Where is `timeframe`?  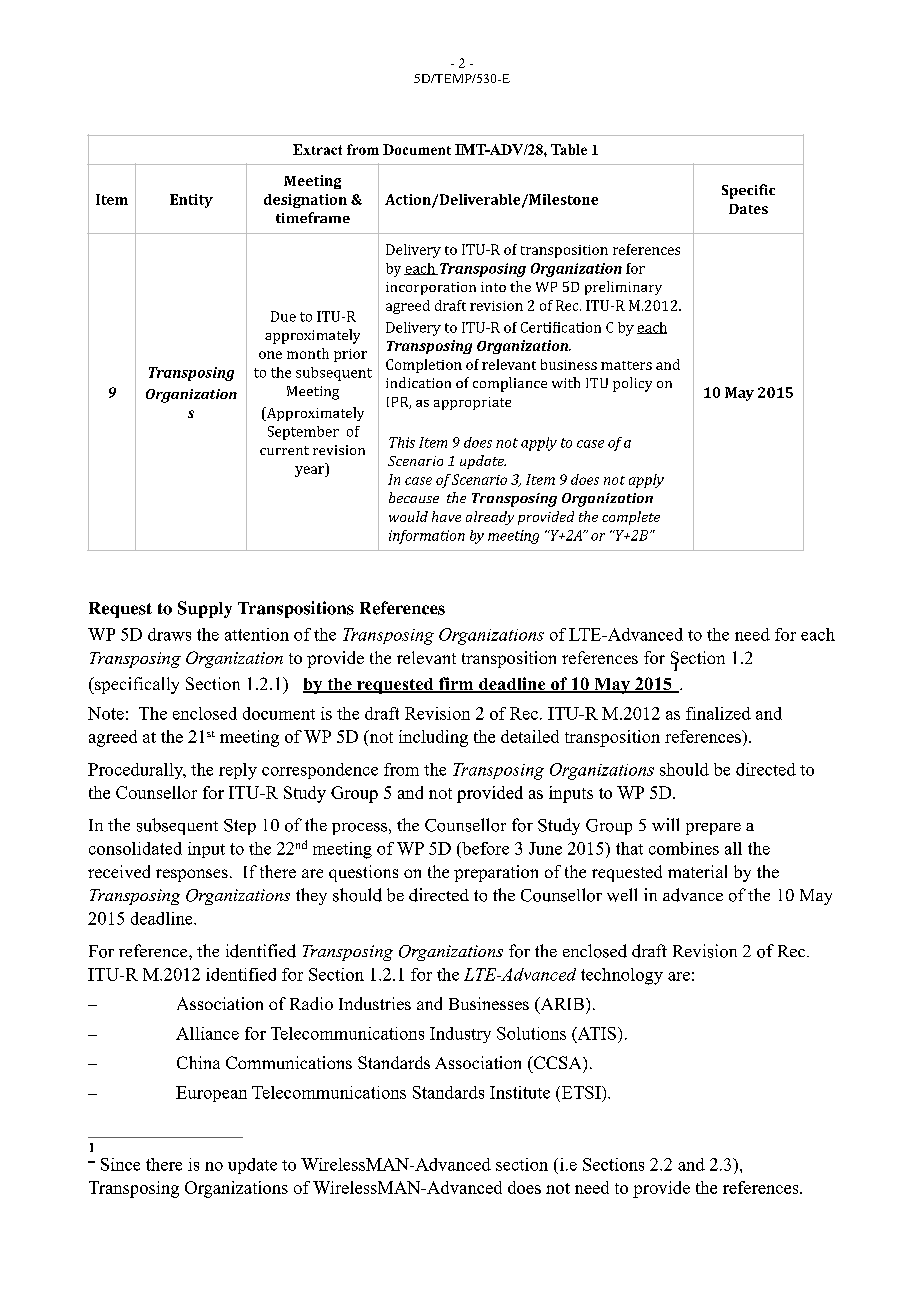
timeframe is located at coordinates (313, 217).
